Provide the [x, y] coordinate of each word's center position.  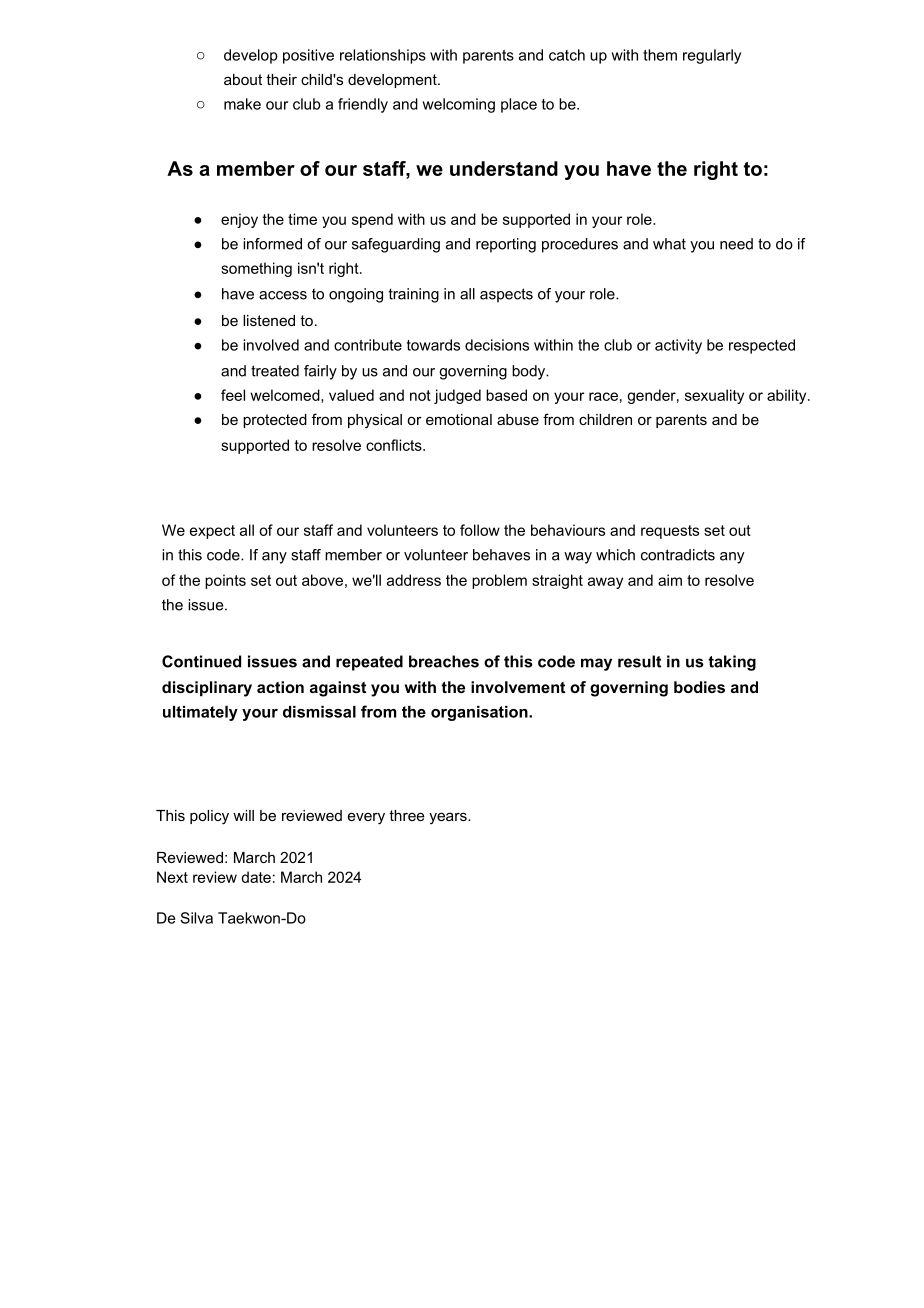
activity [678, 346]
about [243, 79]
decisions [497, 345]
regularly [712, 56]
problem [499, 581]
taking [732, 663]
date [256, 877]
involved [271, 345]
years [449, 818]
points [225, 581]
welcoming [458, 105]
